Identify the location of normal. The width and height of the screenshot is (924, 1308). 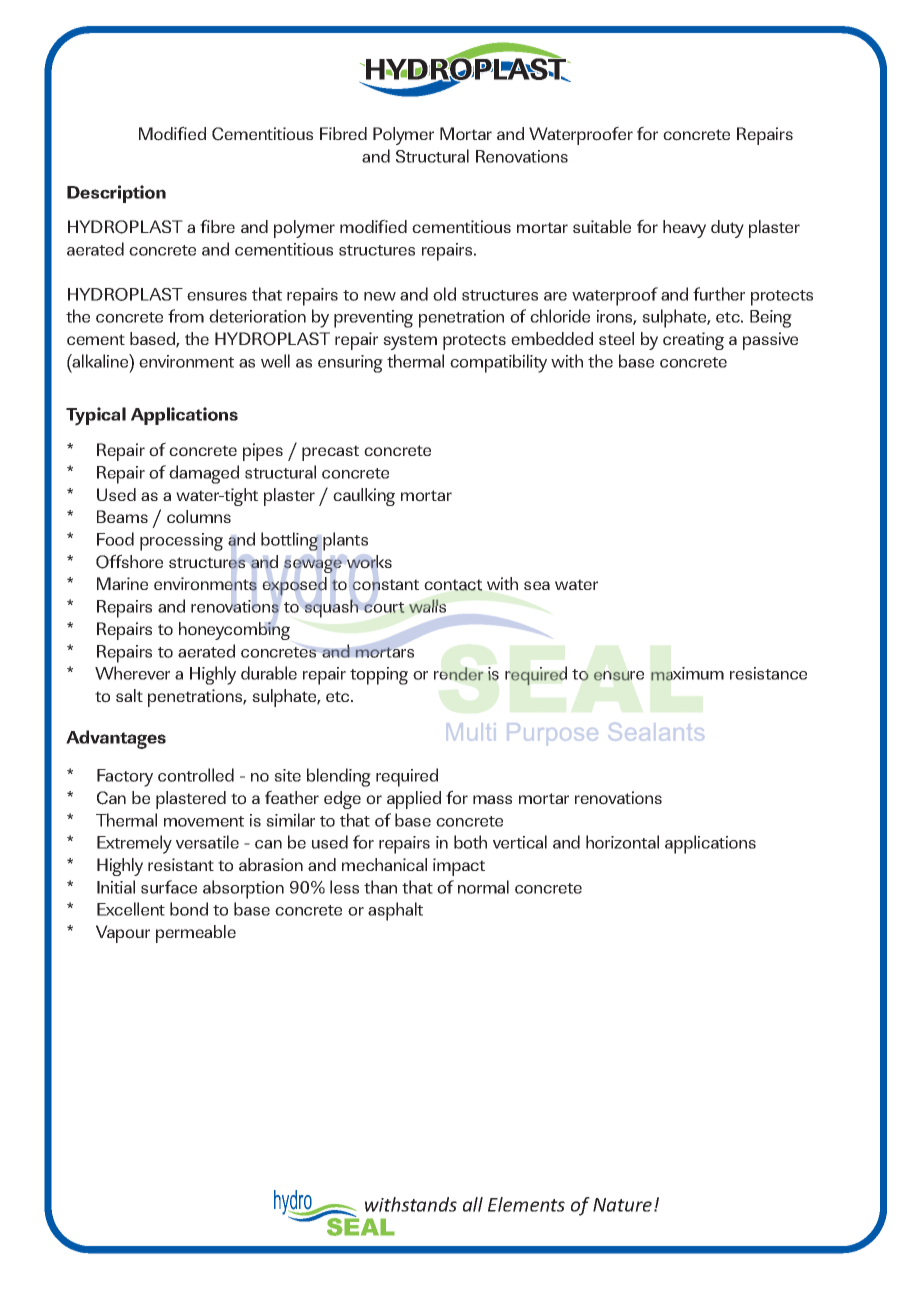
(483, 887).
